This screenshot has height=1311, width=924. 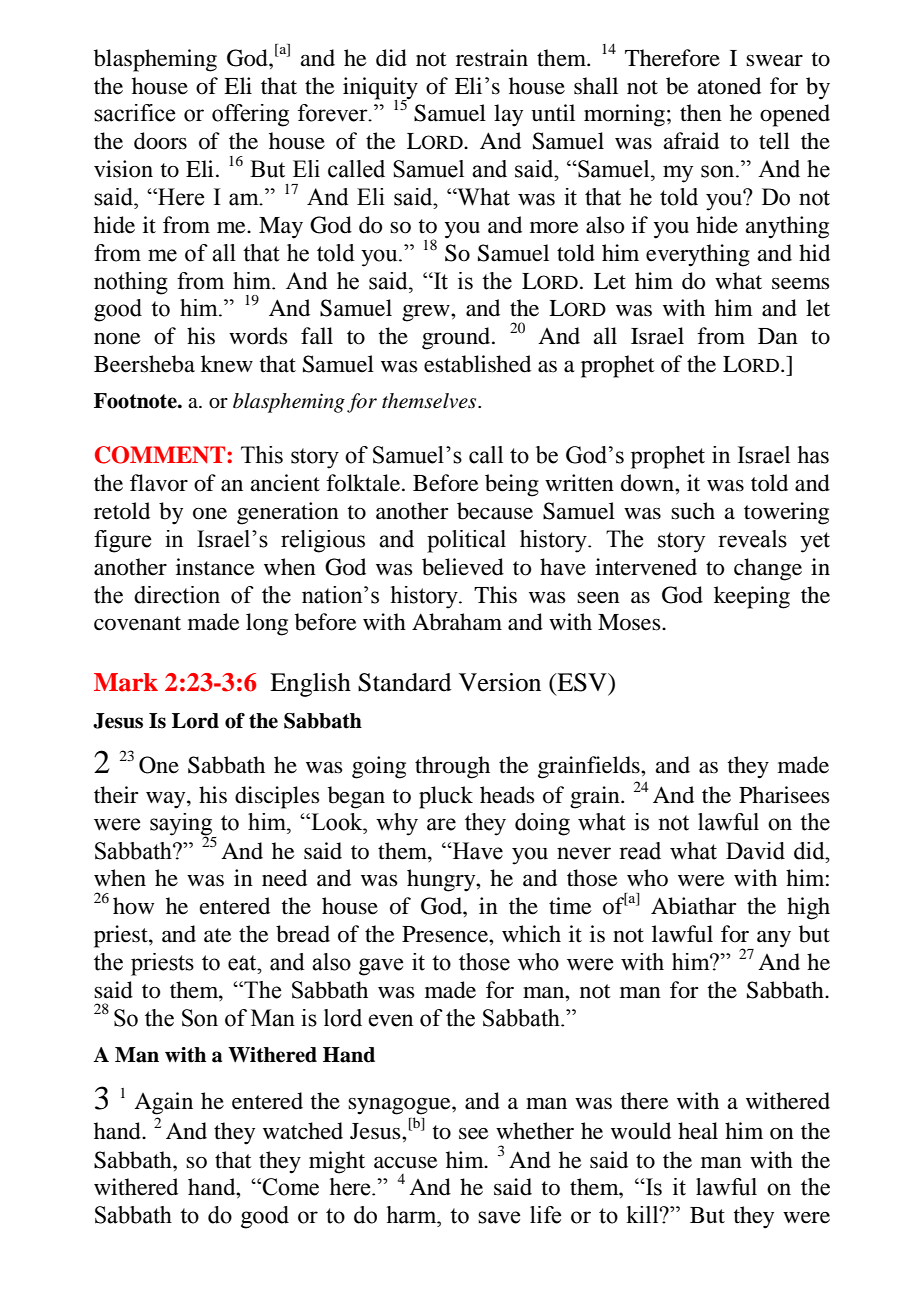 What do you see at coordinates (218, 935) in the screenshot?
I see `ate` at bounding box center [218, 935].
